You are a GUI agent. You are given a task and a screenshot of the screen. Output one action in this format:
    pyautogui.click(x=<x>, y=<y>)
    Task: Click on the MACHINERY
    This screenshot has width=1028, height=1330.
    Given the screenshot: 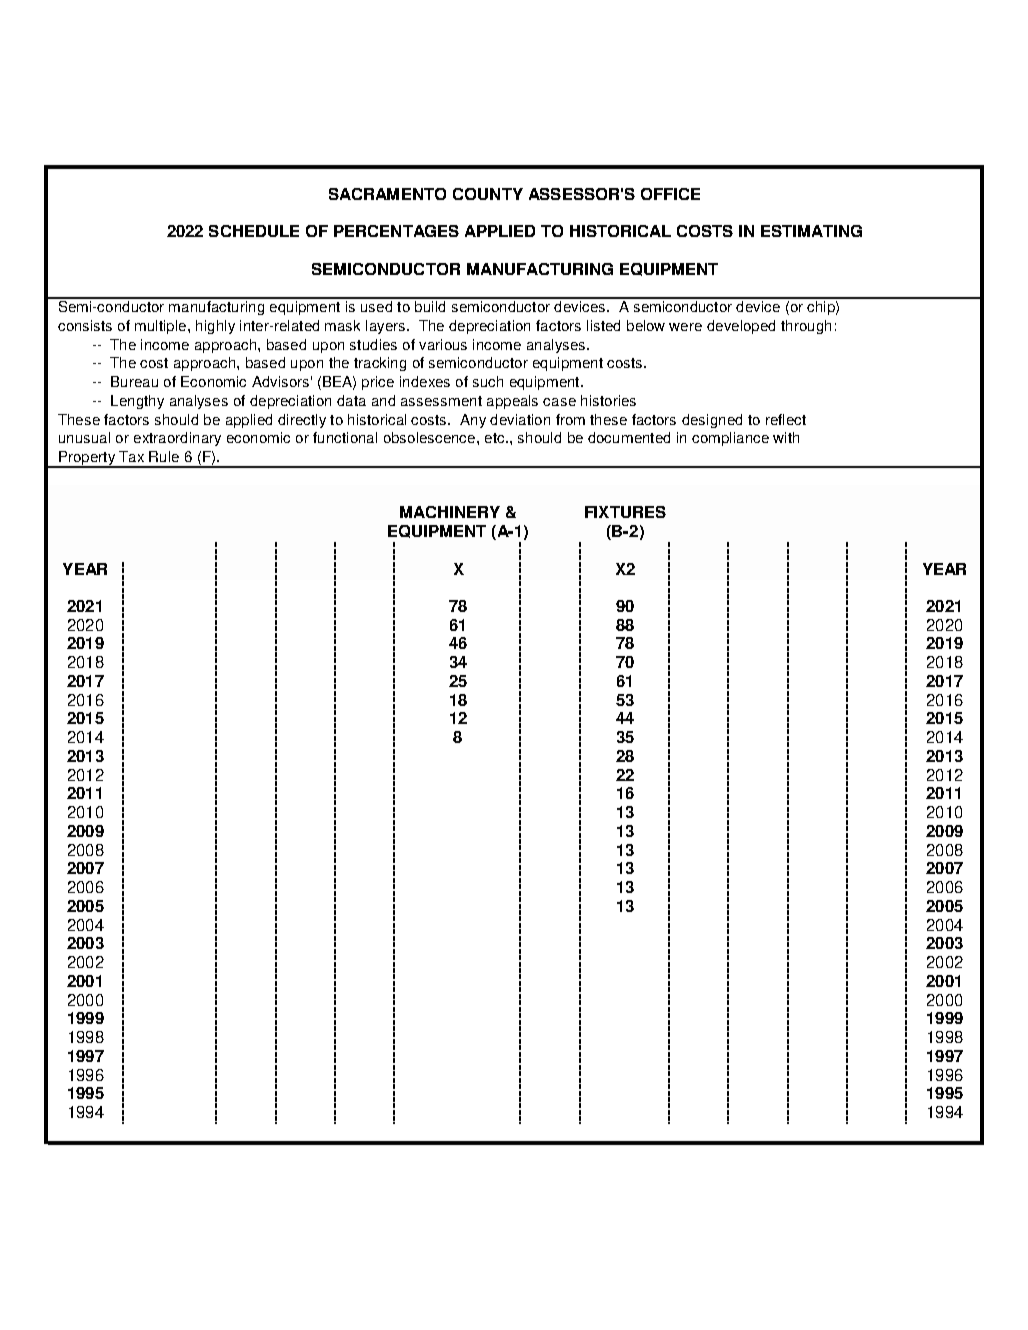 What is the action you would take?
    pyautogui.click(x=450, y=512)
